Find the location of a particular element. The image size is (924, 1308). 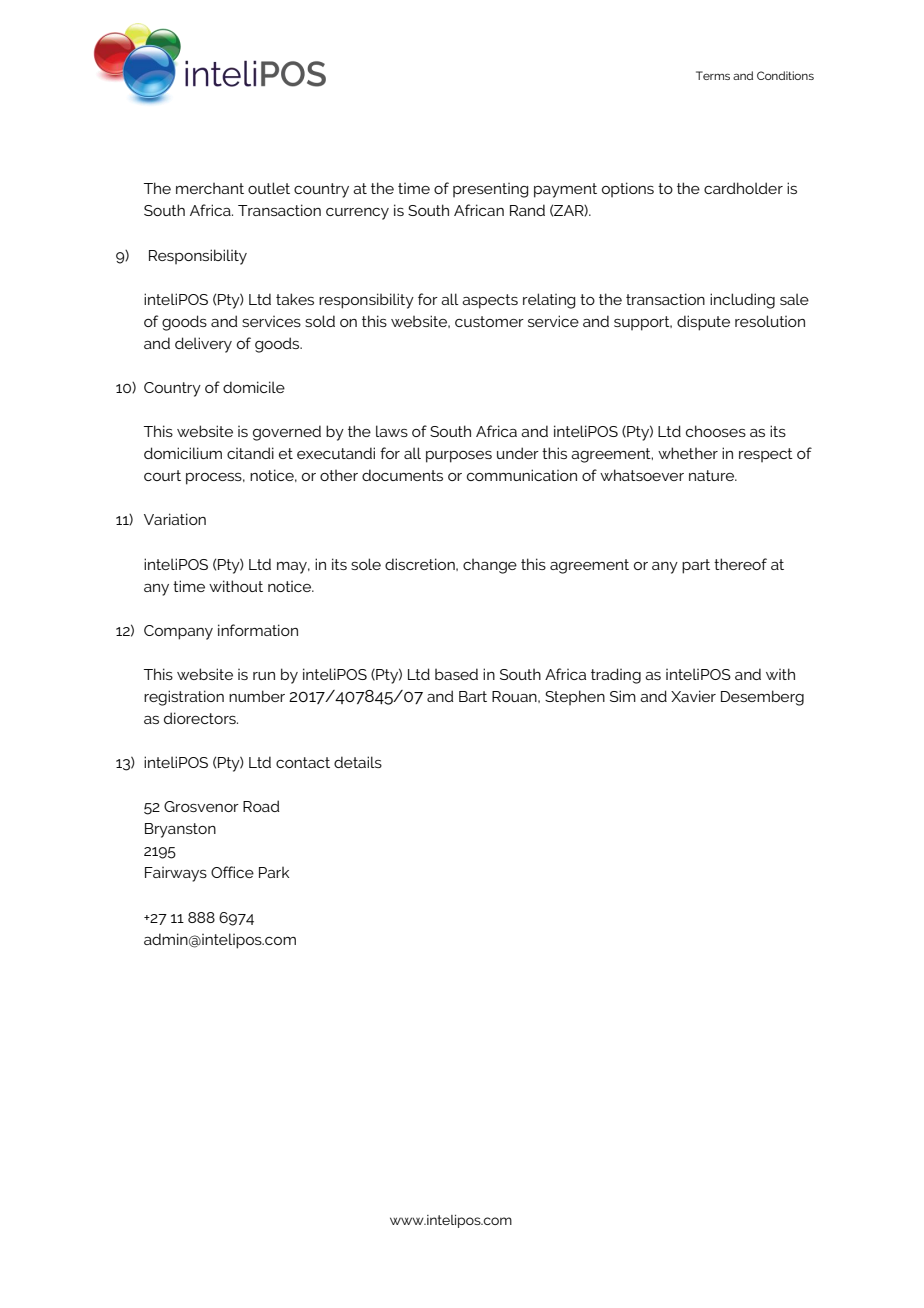

presenting is located at coordinates (490, 190).
